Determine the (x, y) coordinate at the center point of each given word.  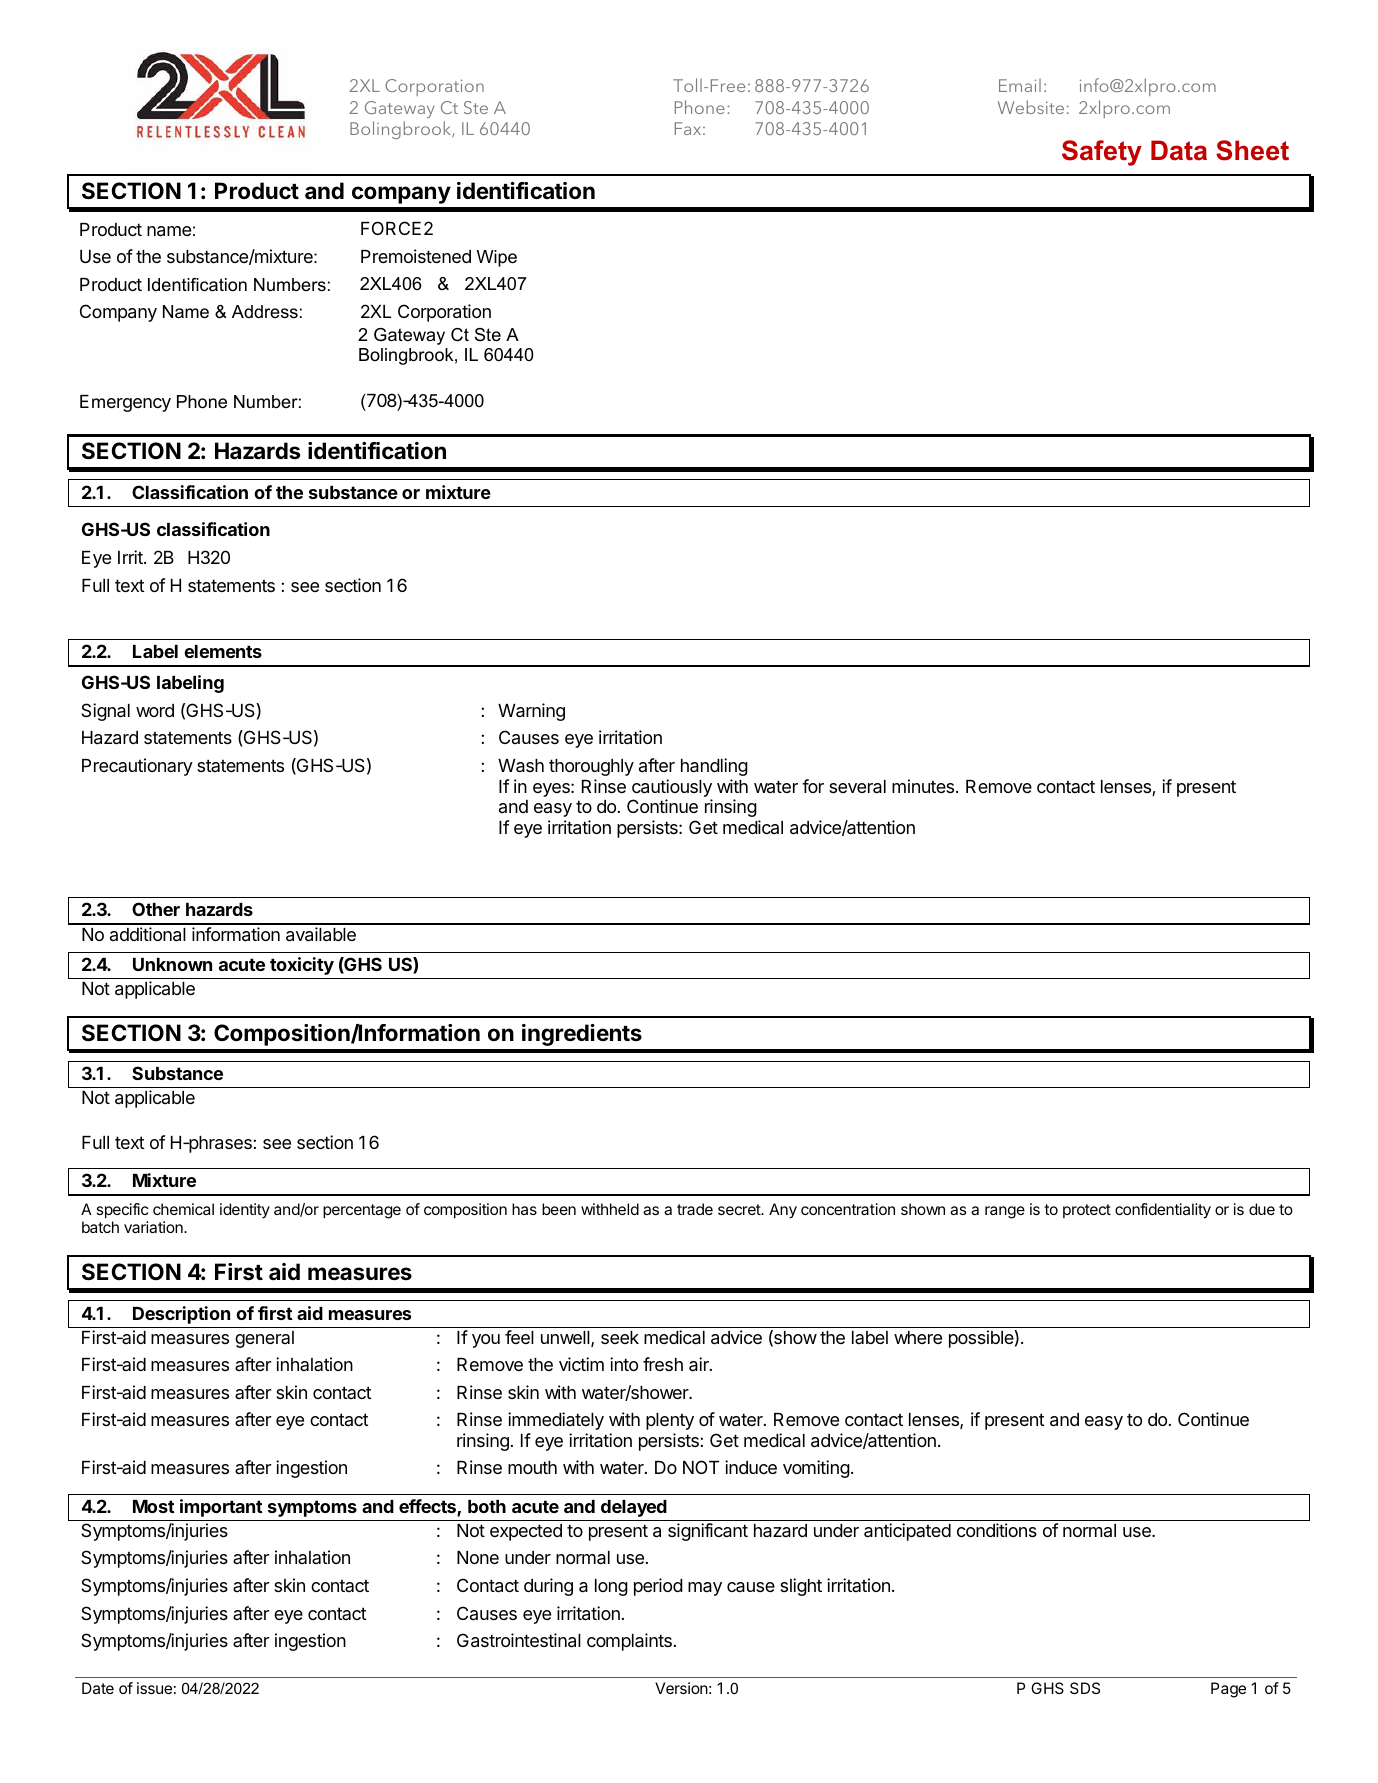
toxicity (302, 966)
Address (265, 311)
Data (1179, 150)
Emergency (125, 403)
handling (714, 767)
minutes (924, 786)
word (155, 710)
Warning (531, 712)
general (264, 1339)
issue (154, 1688)
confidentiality (1163, 1211)
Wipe (497, 258)
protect (1087, 1211)
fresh (663, 1364)
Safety (1102, 153)
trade (695, 1209)
